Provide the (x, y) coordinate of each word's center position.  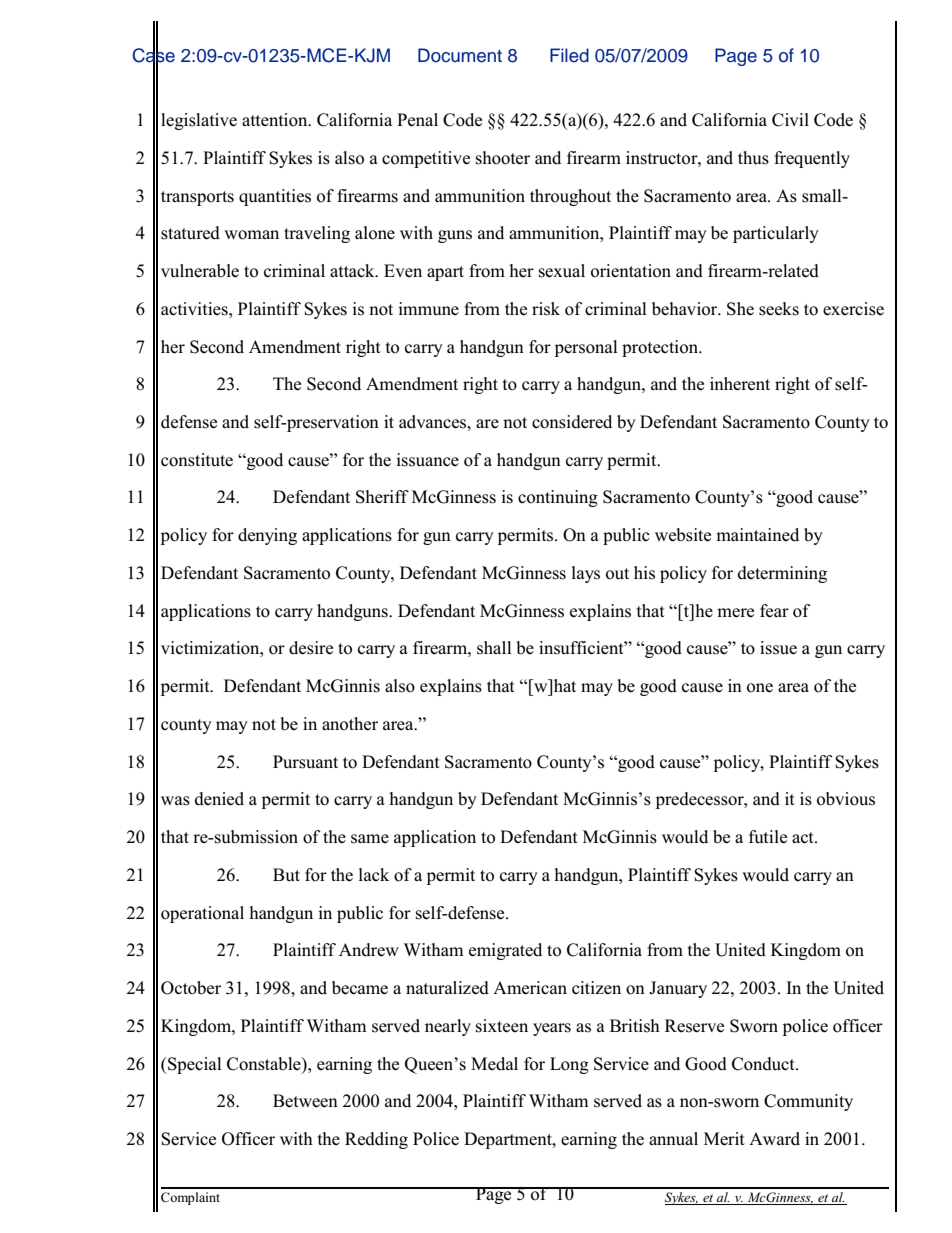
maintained (757, 534)
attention (276, 120)
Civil (790, 120)
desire (311, 648)
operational (202, 914)
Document (460, 55)
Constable (265, 1064)
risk (546, 309)
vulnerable (200, 271)
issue (778, 648)
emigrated (505, 951)
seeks (779, 309)
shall (494, 648)
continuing (558, 498)
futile (768, 837)
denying (267, 536)
